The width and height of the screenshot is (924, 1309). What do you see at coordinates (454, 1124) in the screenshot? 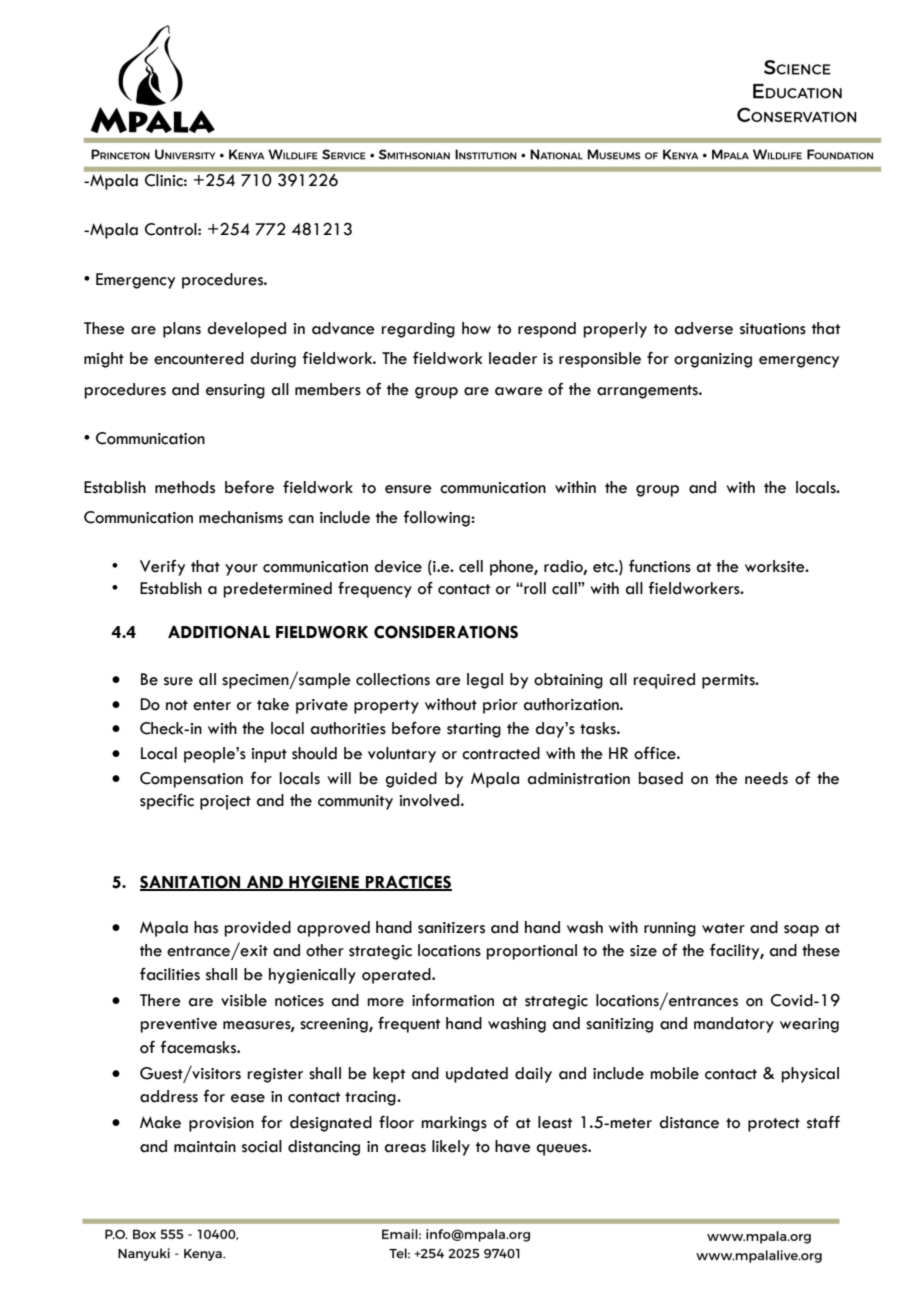
I see `markings` at bounding box center [454, 1124].
